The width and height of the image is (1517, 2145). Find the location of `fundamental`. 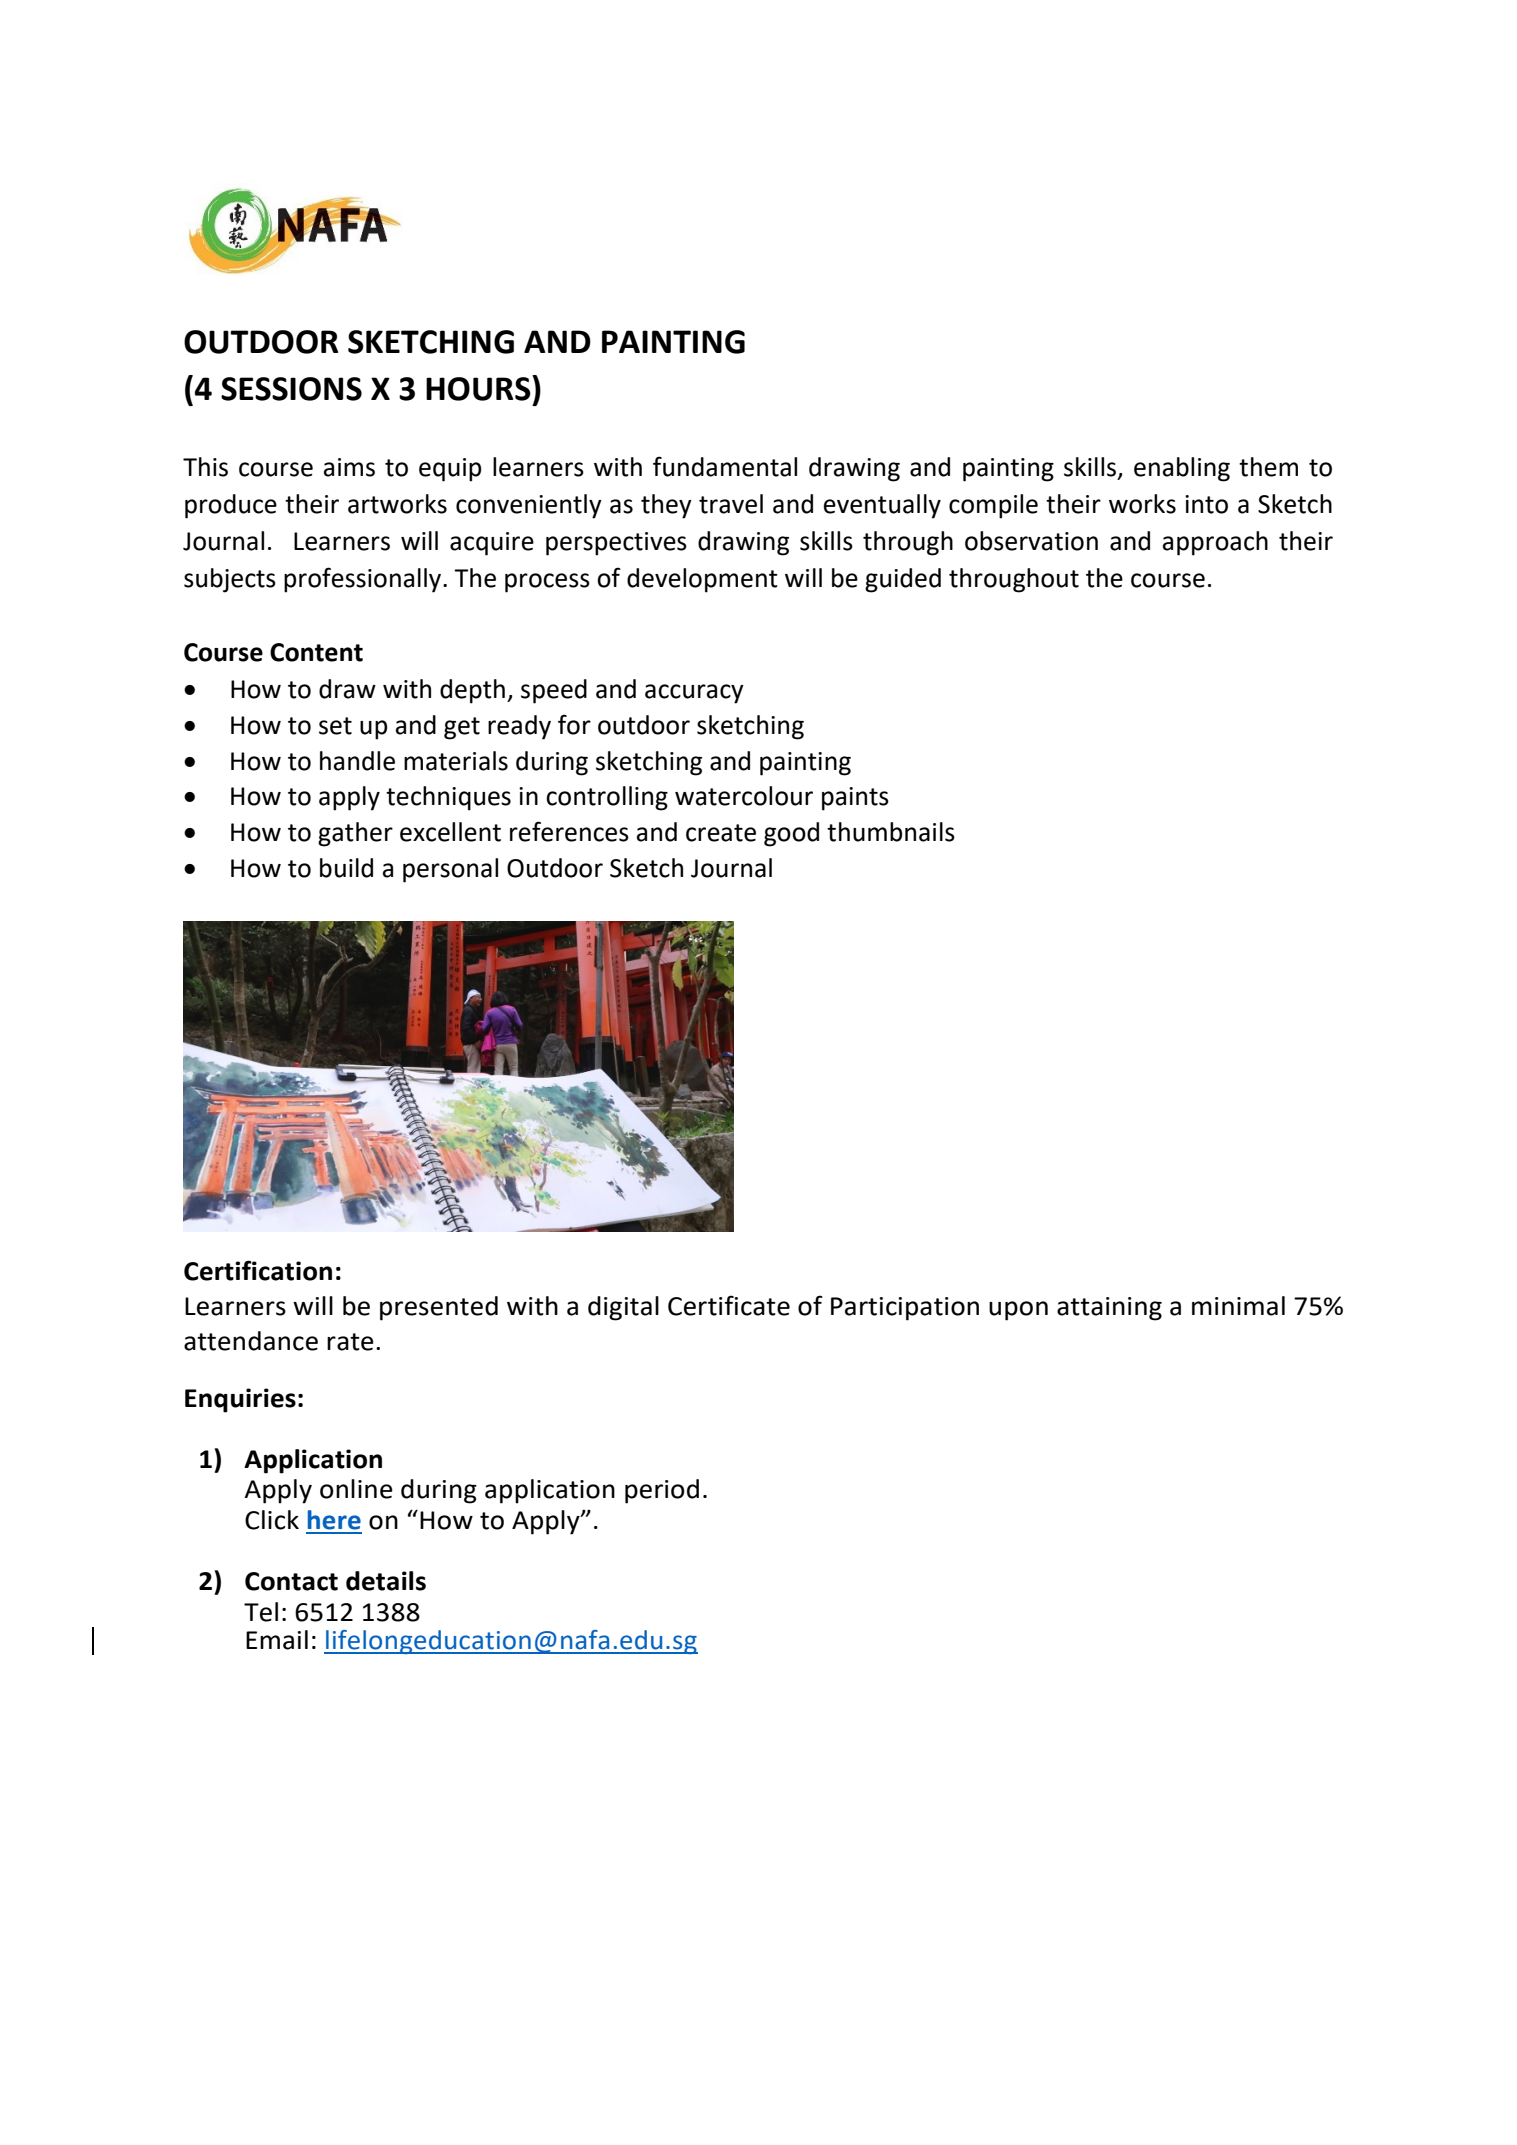

fundamental is located at coordinates (725, 466).
